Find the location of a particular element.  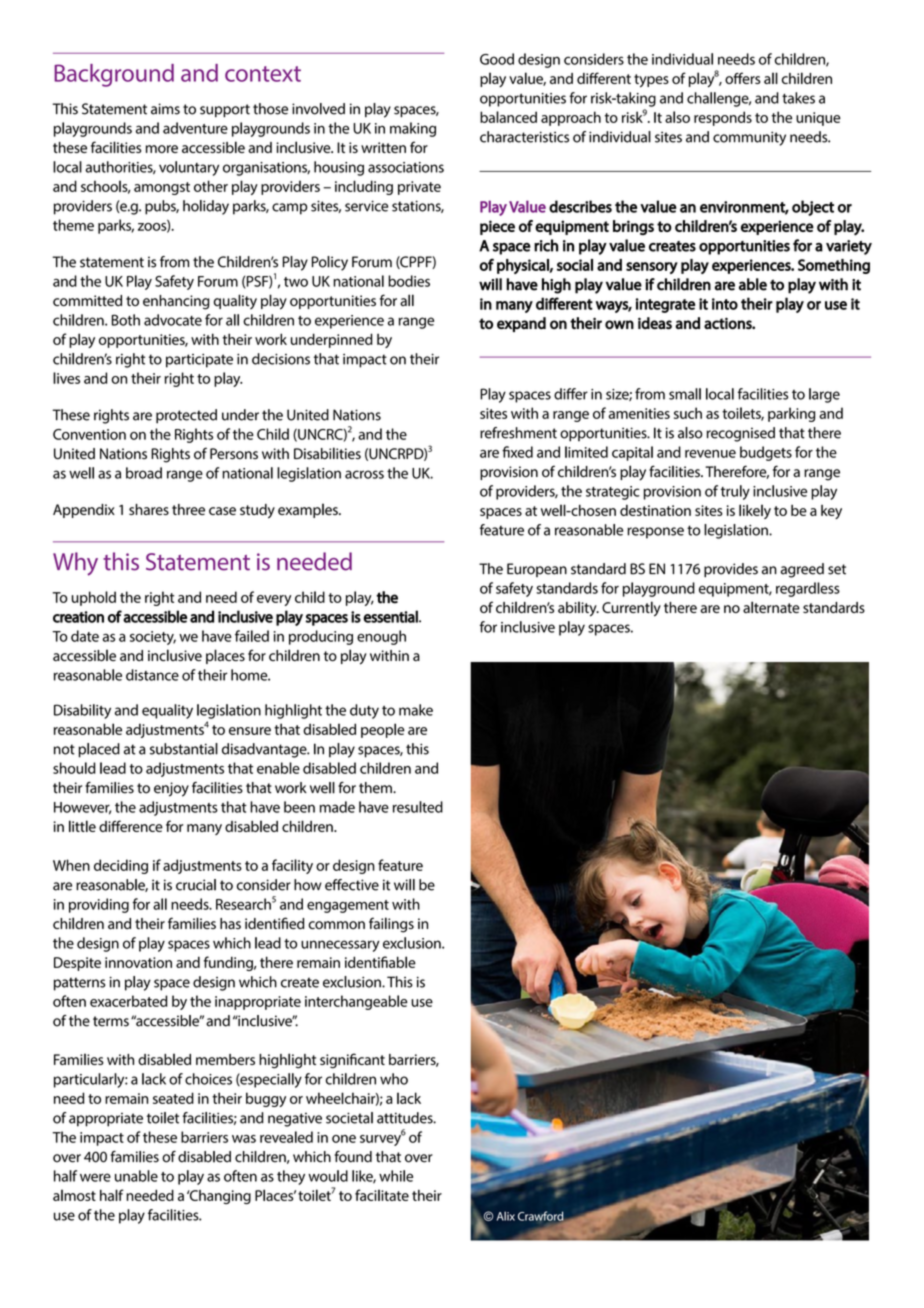

resulted is located at coordinates (418, 807).
